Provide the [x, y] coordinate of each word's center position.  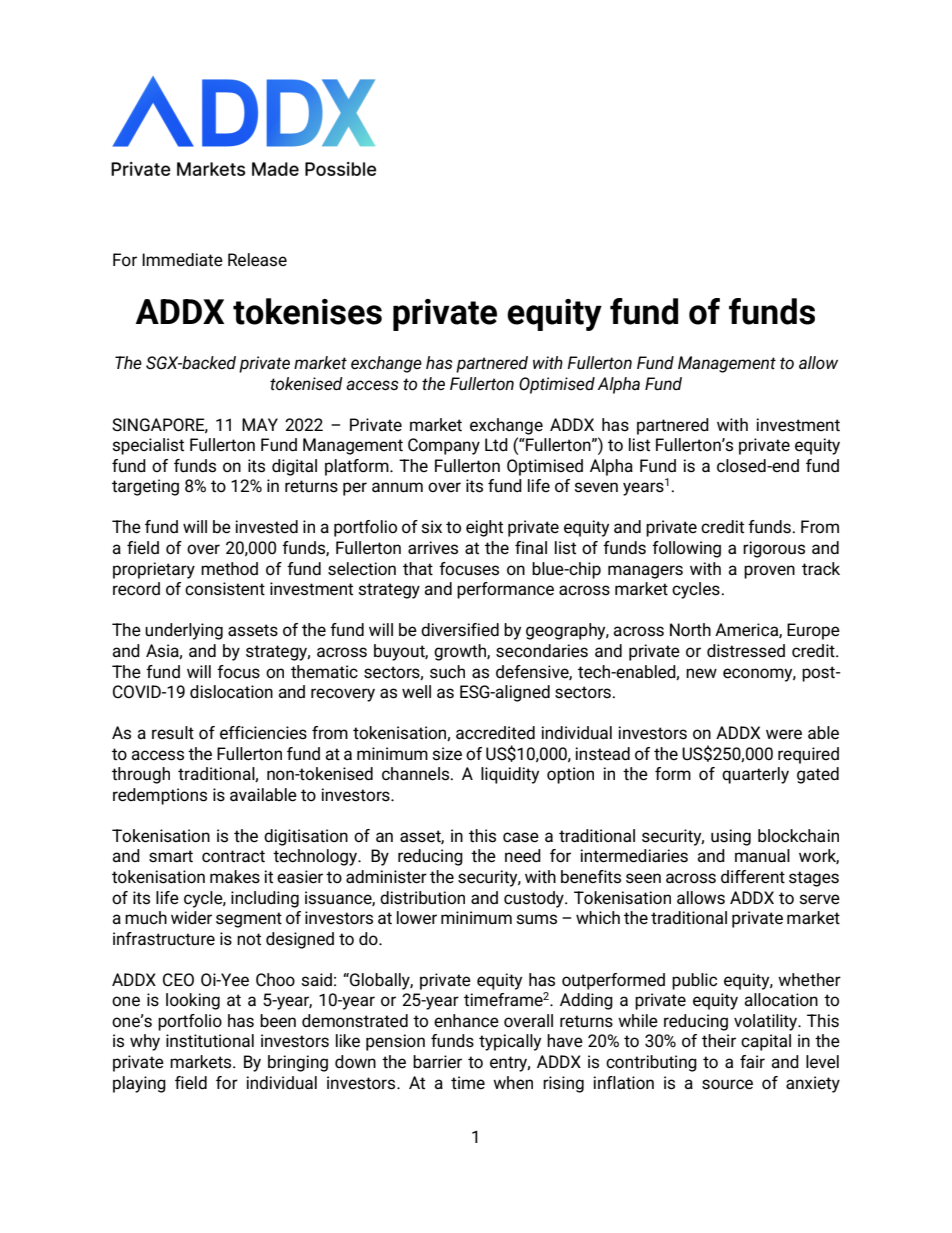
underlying [184, 631]
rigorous [774, 549]
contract [233, 856]
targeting [145, 487]
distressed [746, 651]
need [523, 856]
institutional [210, 1041]
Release [257, 260]
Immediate [182, 260]
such [447, 672]
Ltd [496, 444]
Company [444, 446]
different [753, 877]
